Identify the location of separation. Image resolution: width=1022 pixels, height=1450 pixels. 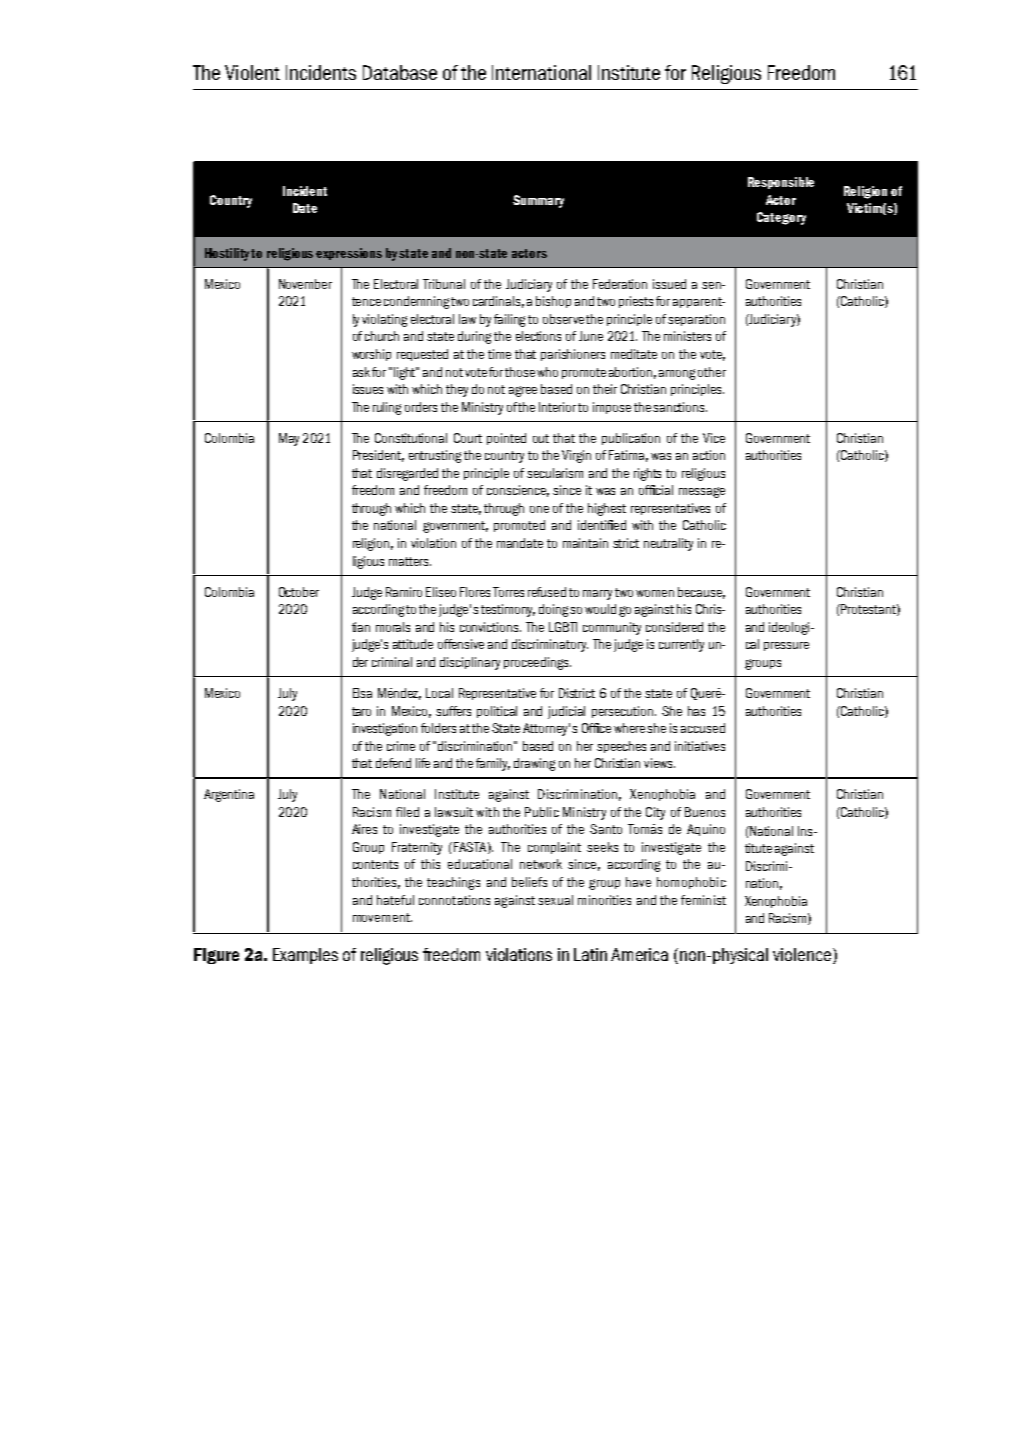
(696, 320).
